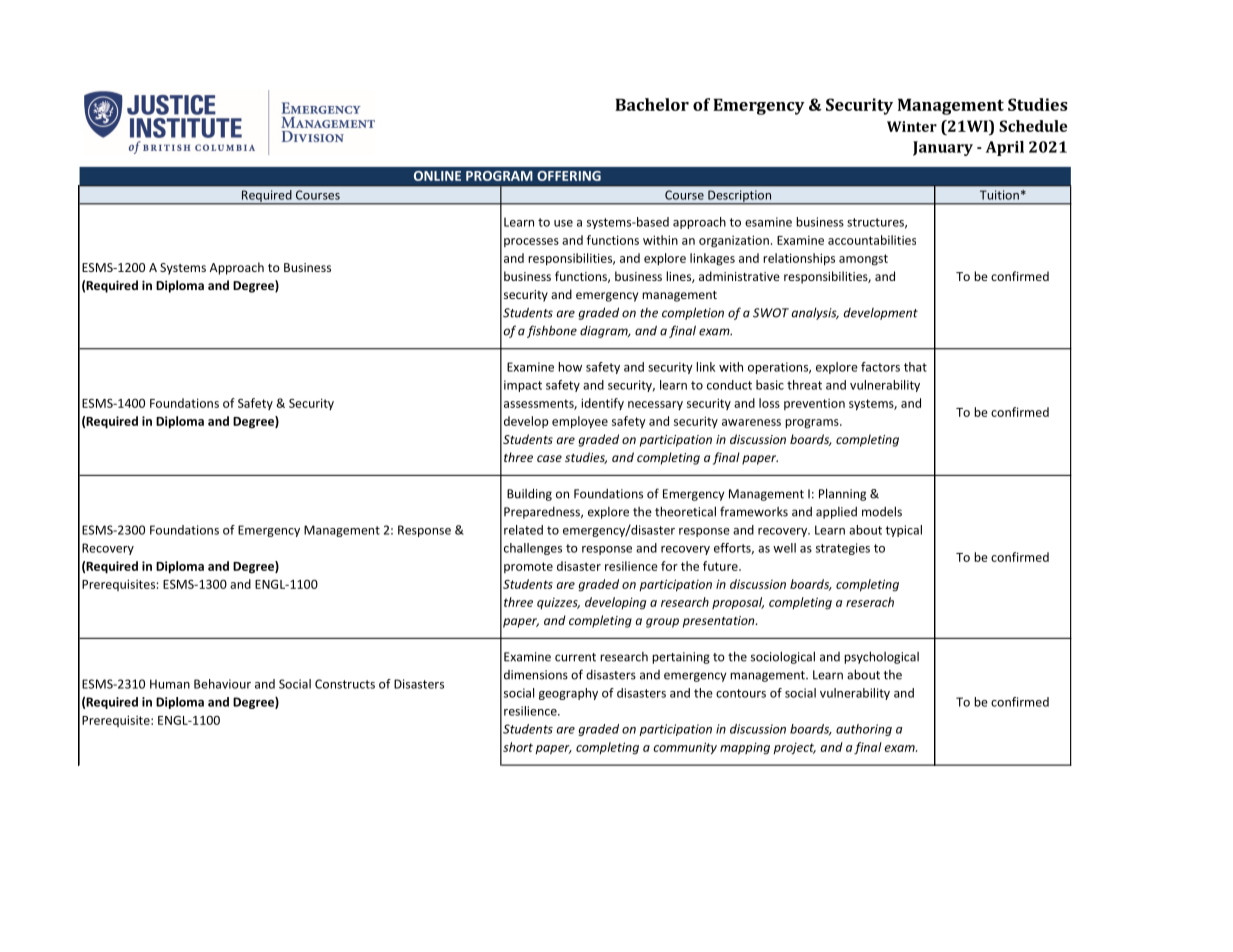 This document has width=1233, height=952. I want to click on theoretical, so click(685, 511).
